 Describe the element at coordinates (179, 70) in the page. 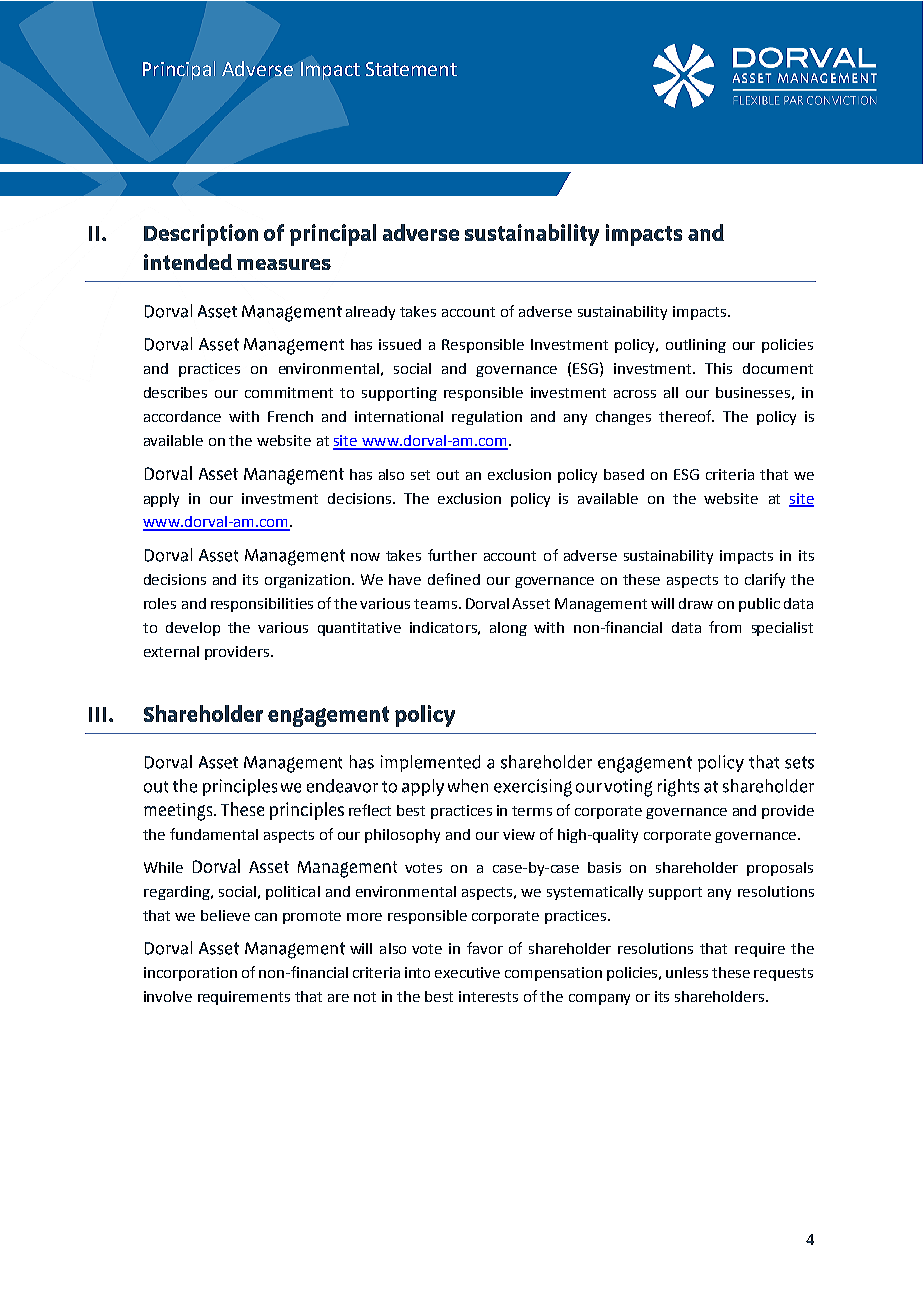

I see `Principal` at that location.
